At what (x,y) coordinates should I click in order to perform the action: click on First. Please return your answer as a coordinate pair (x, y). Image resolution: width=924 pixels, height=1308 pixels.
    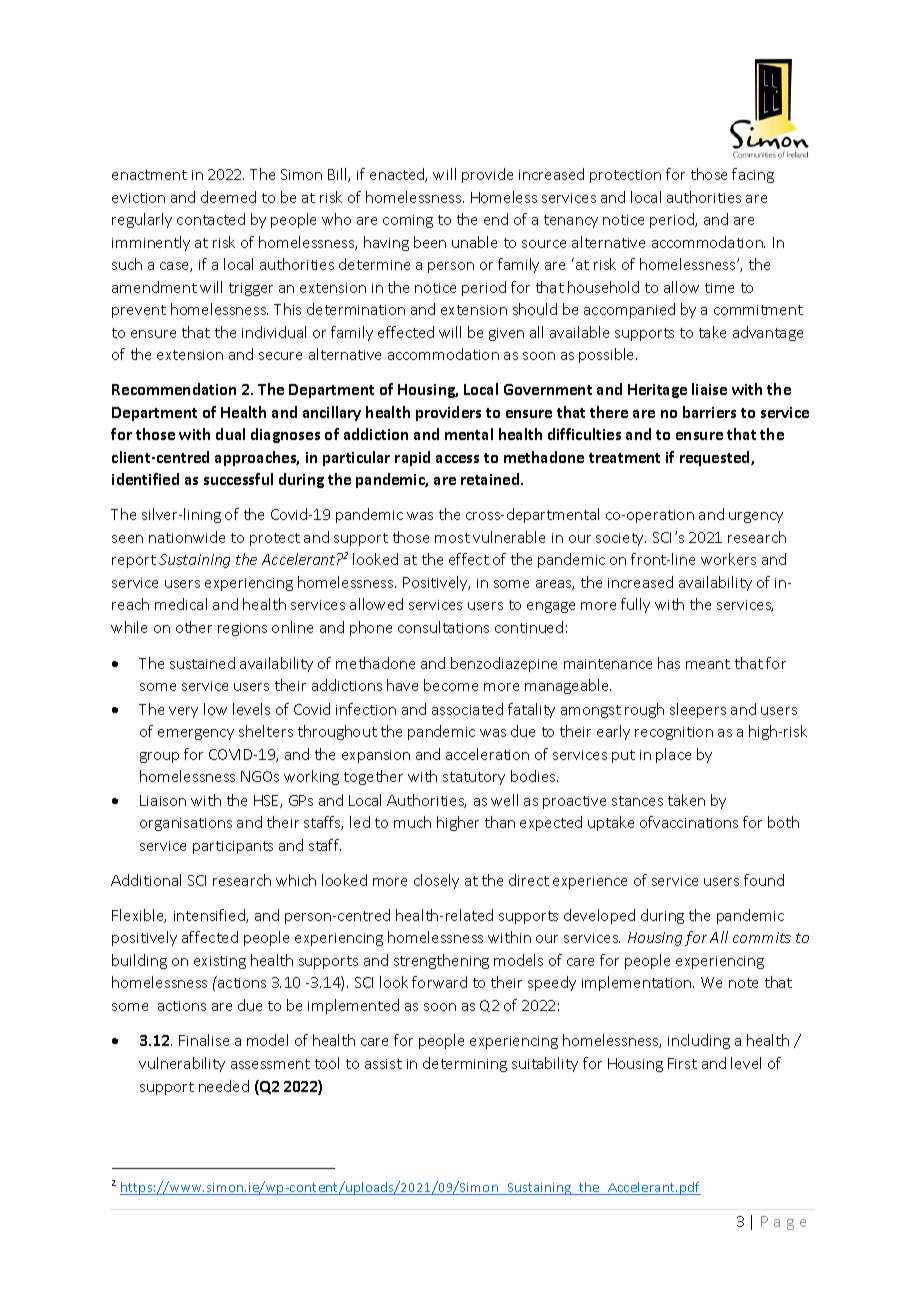
    Looking at the image, I should click on (682, 1063).
